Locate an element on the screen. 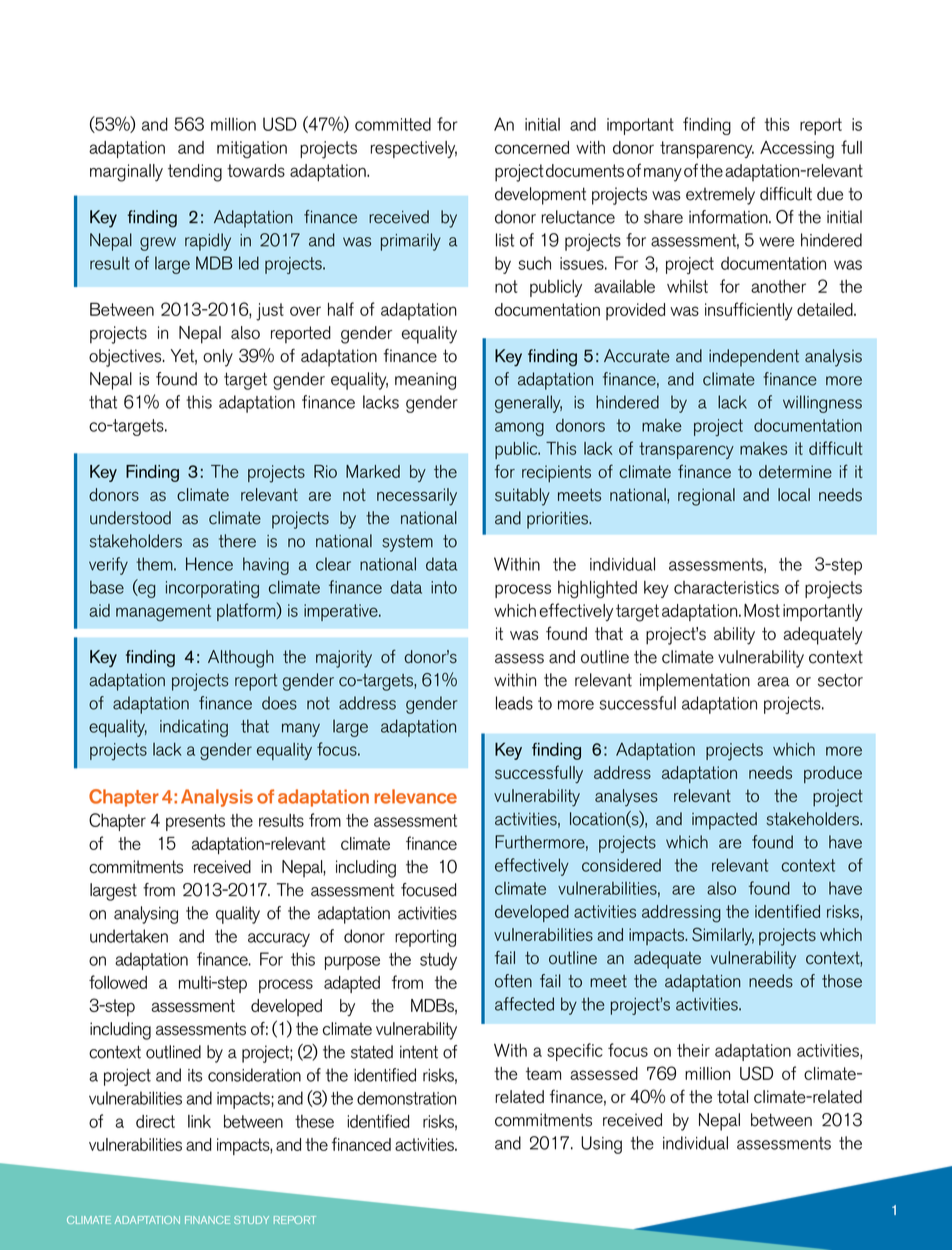 The image size is (952, 1250). link is located at coordinates (199, 1121).
